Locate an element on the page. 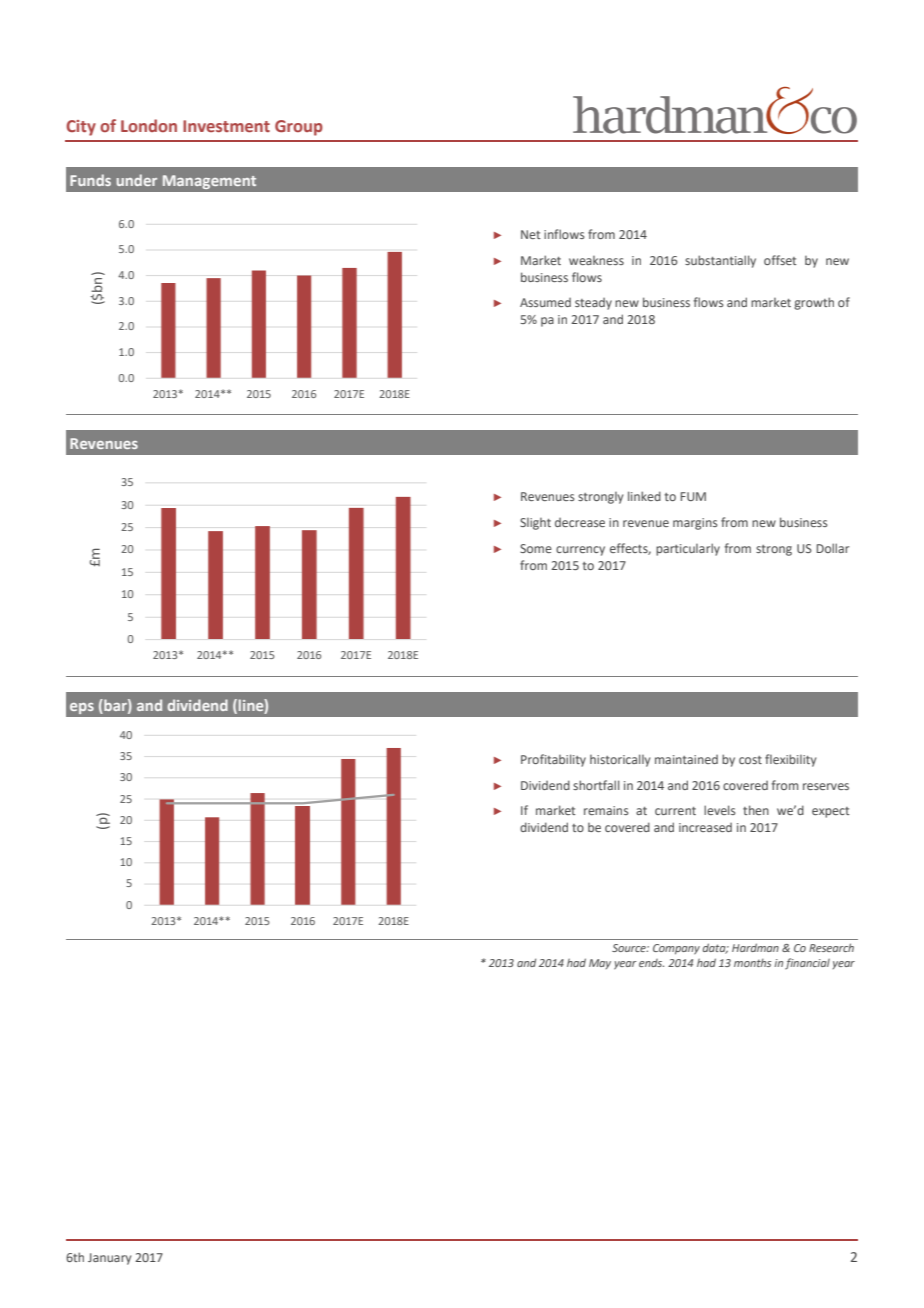 The image size is (924, 1308). under is located at coordinates (137, 180).
